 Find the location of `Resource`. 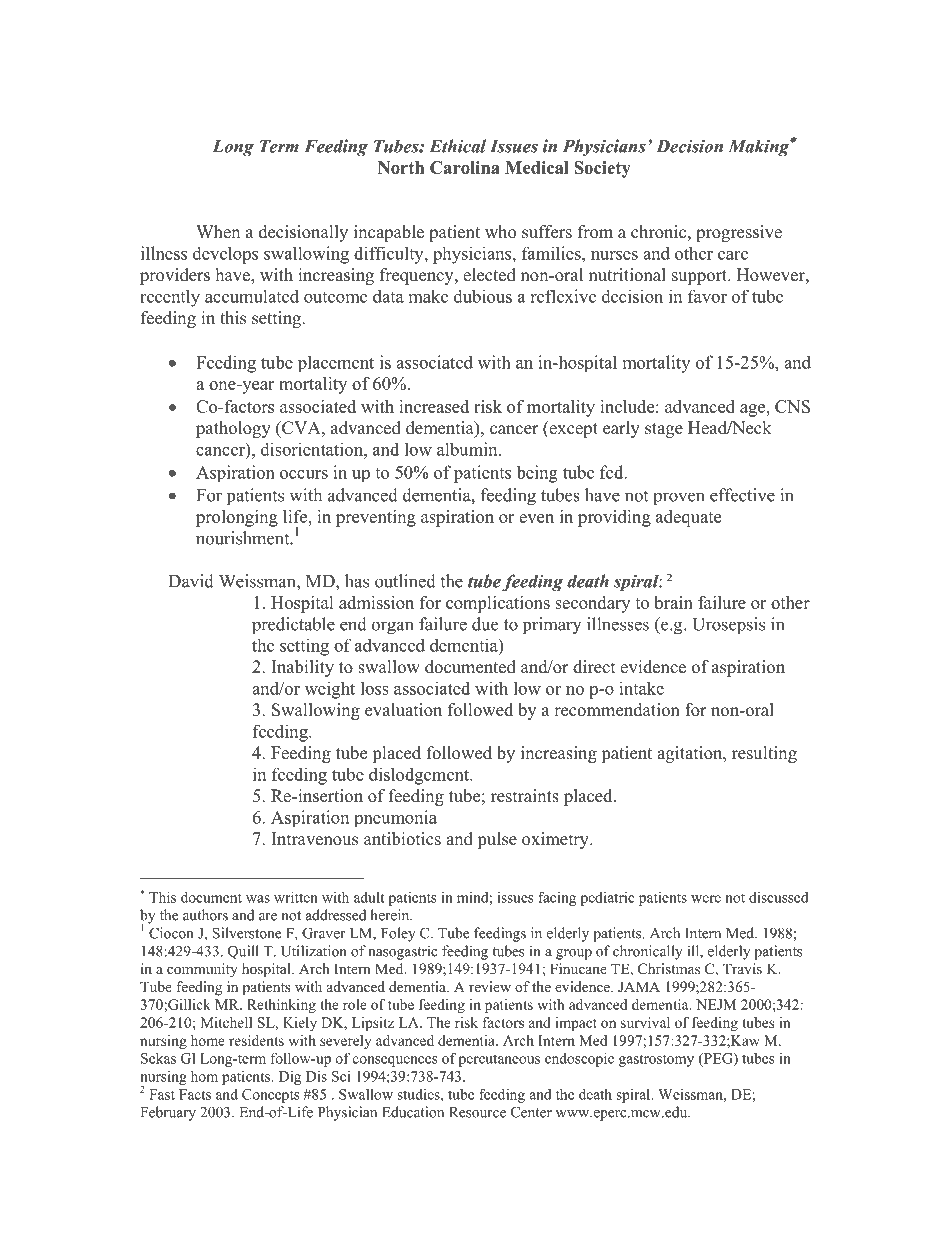

Resource is located at coordinates (477, 1112).
